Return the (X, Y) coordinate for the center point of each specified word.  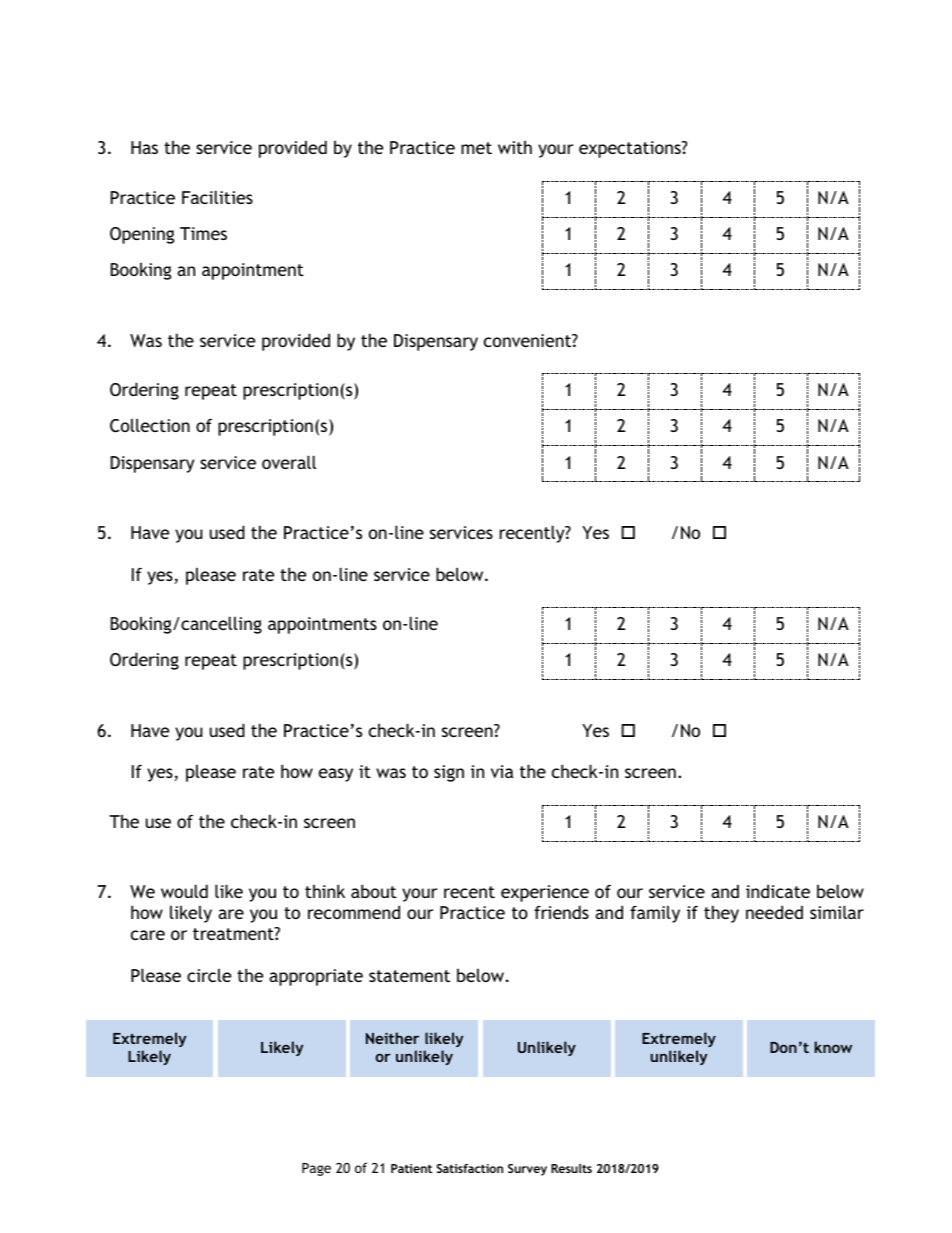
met (476, 148)
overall (289, 462)
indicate (778, 891)
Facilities (217, 197)
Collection (150, 425)
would (184, 891)
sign (449, 773)
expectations (631, 149)
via (502, 771)
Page (316, 1169)
